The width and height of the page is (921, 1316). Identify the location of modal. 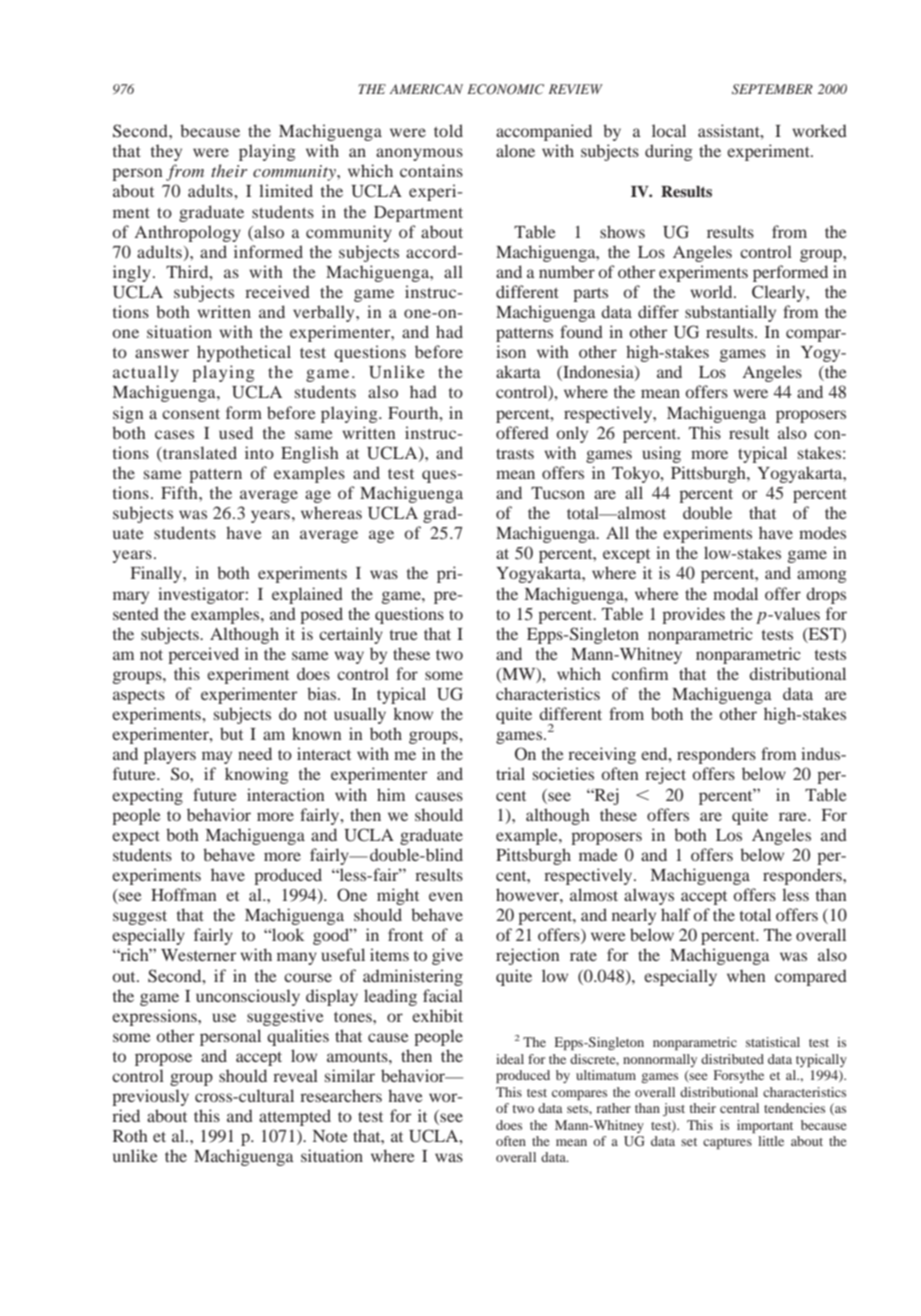
(735, 593).
